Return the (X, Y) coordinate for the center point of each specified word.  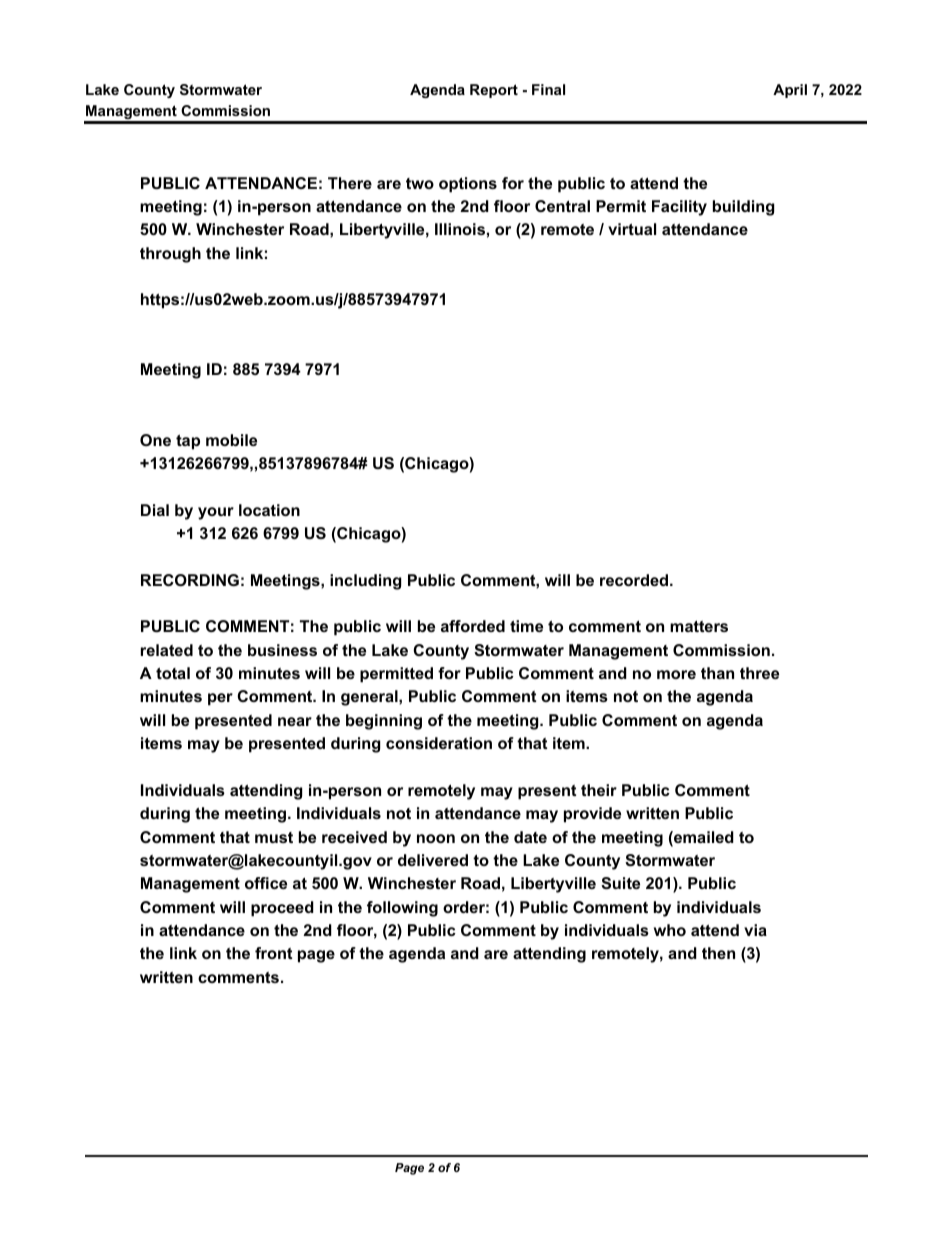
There (350, 183)
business (282, 650)
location (269, 510)
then (718, 953)
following (402, 909)
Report (494, 91)
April (790, 91)
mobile (231, 440)
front (273, 953)
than (717, 673)
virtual (632, 229)
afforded (473, 626)
